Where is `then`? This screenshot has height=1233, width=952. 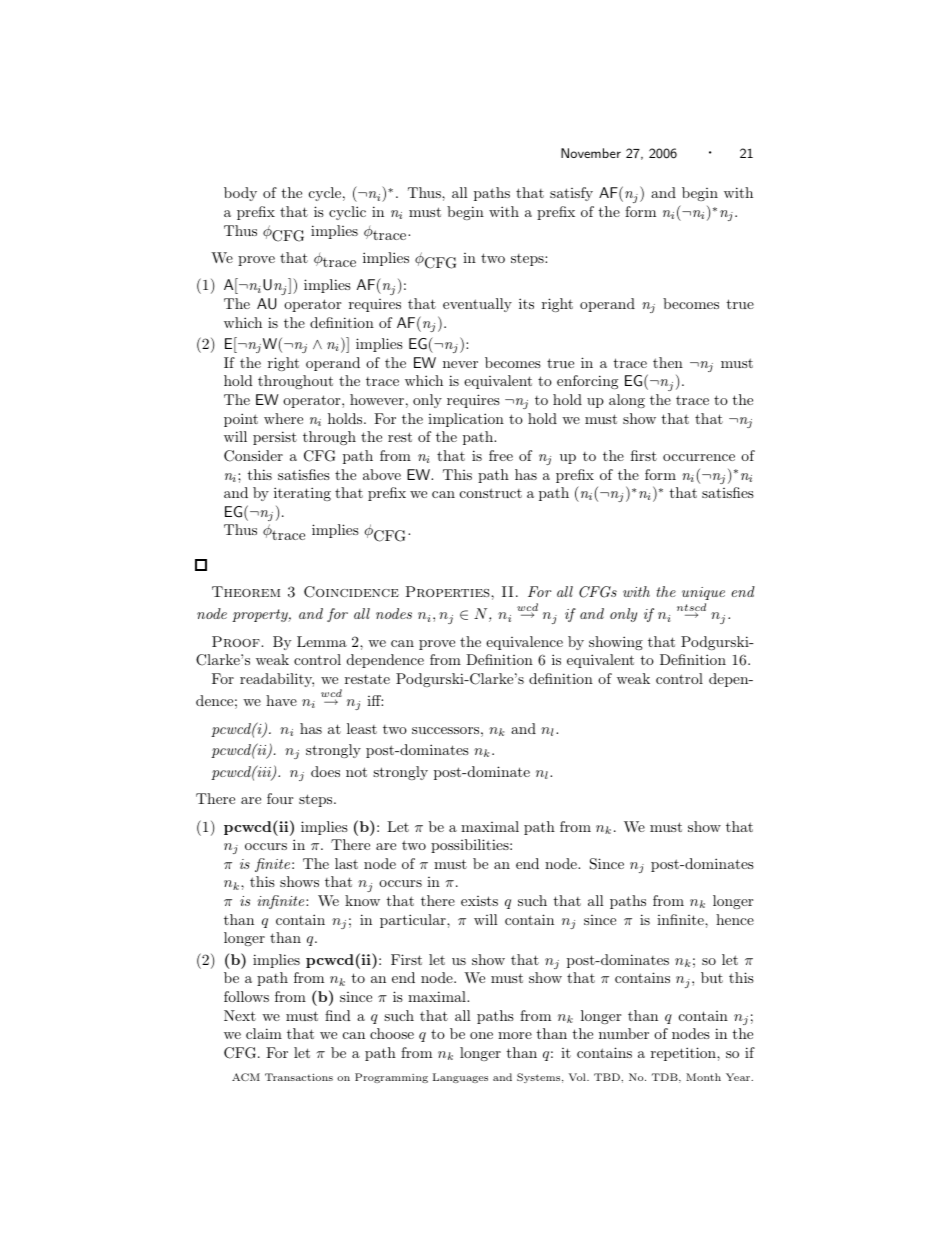 then is located at coordinates (668, 362).
